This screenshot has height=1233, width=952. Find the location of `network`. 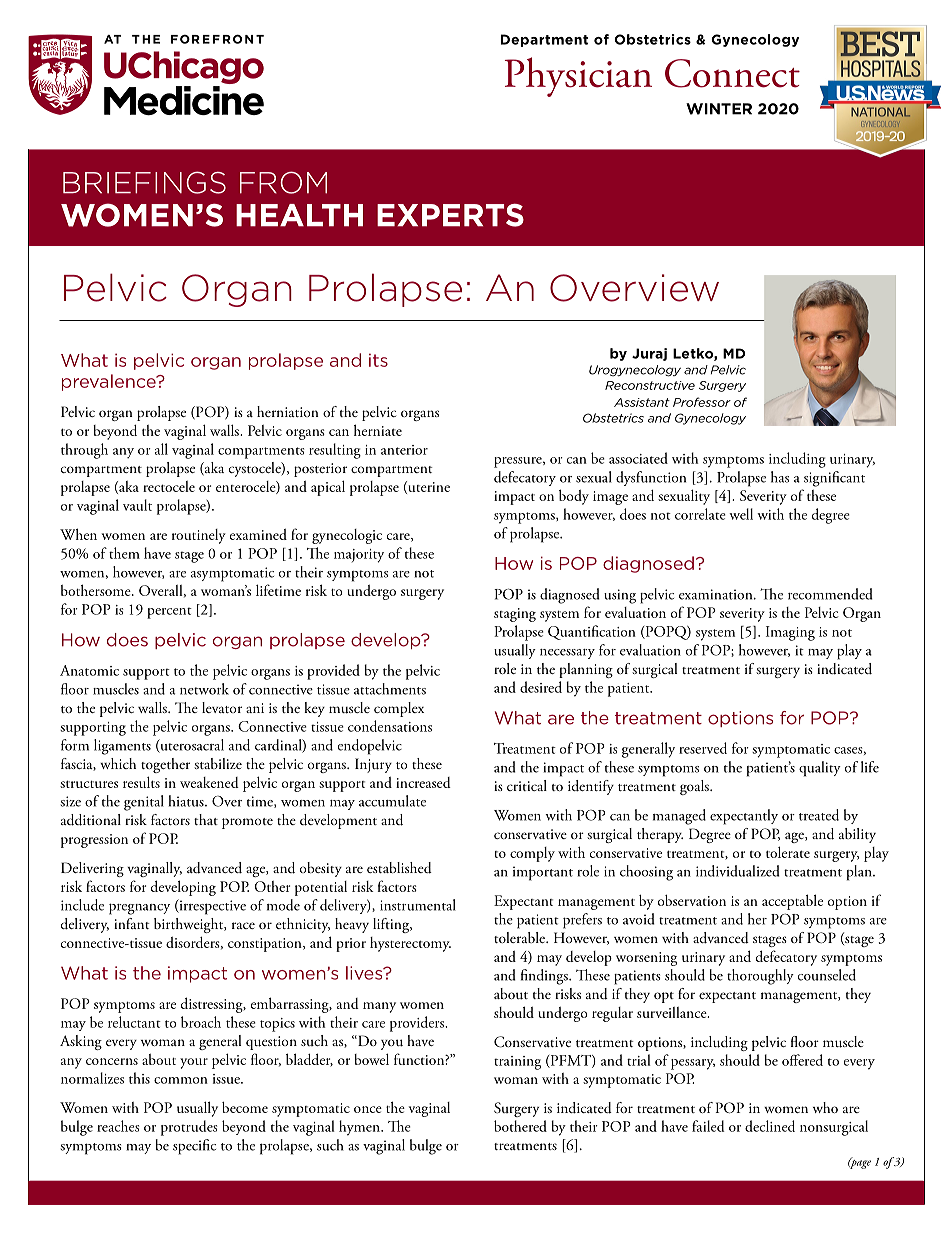

network is located at coordinates (204, 689).
